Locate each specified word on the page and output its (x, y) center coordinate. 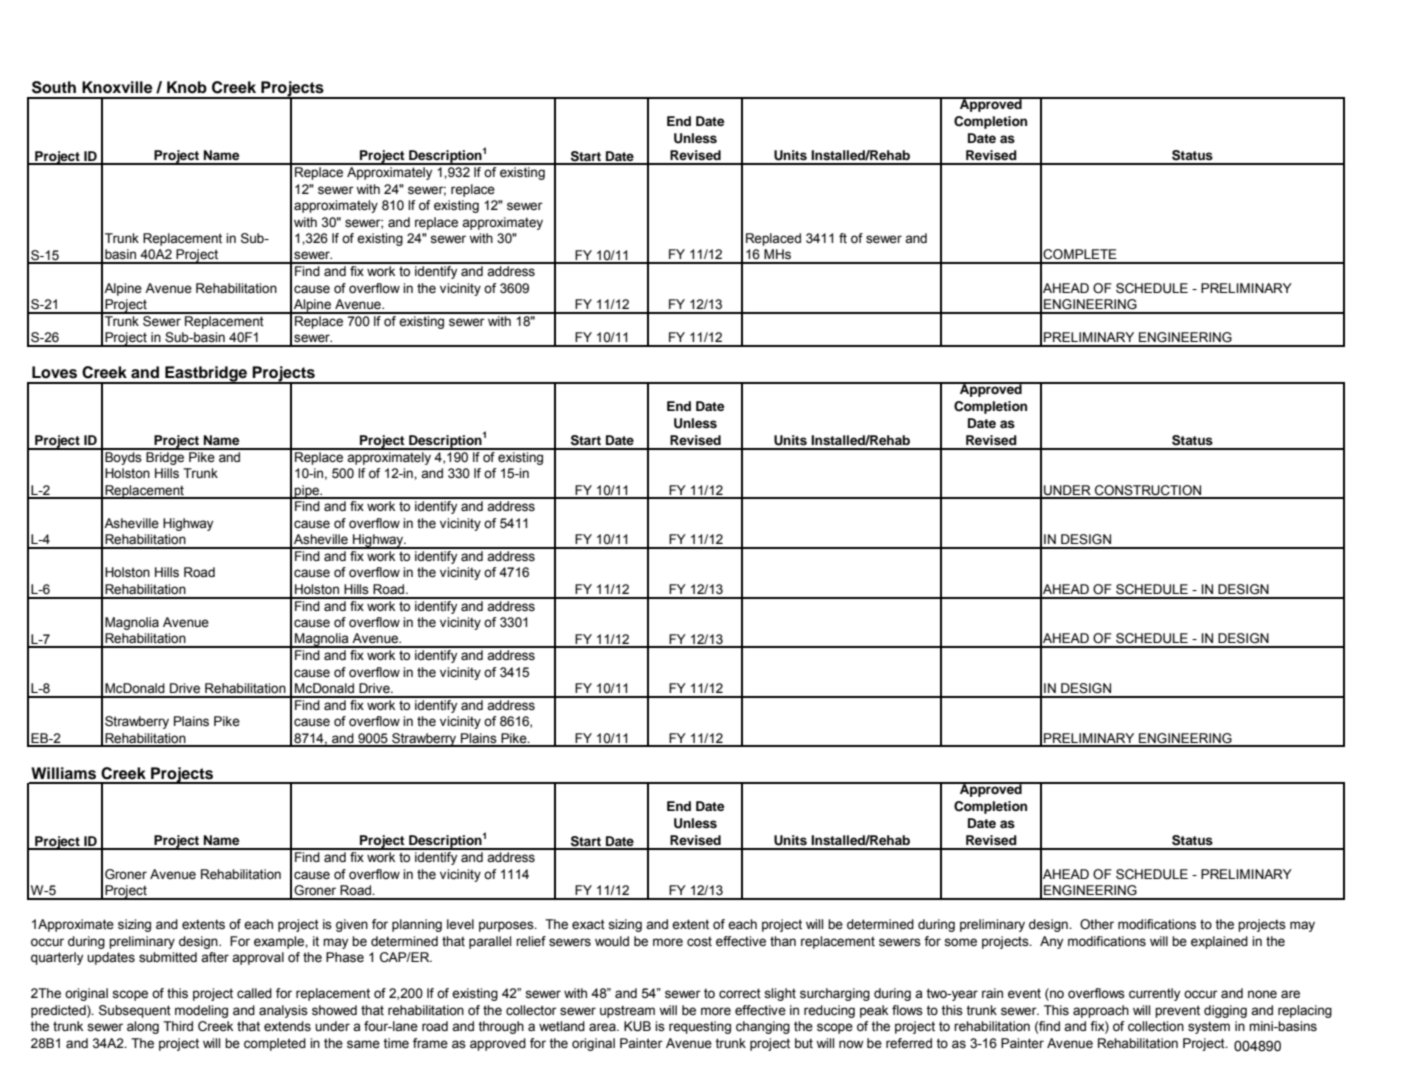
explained (1219, 942)
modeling (201, 1011)
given (352, 925)
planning (417, 925)
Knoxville (117, 87)
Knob (187, 87)
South (54, 87)
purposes (507, 926)
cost (699, 942)
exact (588, 924)
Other (1097, 924)
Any (1051, 942)
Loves (54, 372)
